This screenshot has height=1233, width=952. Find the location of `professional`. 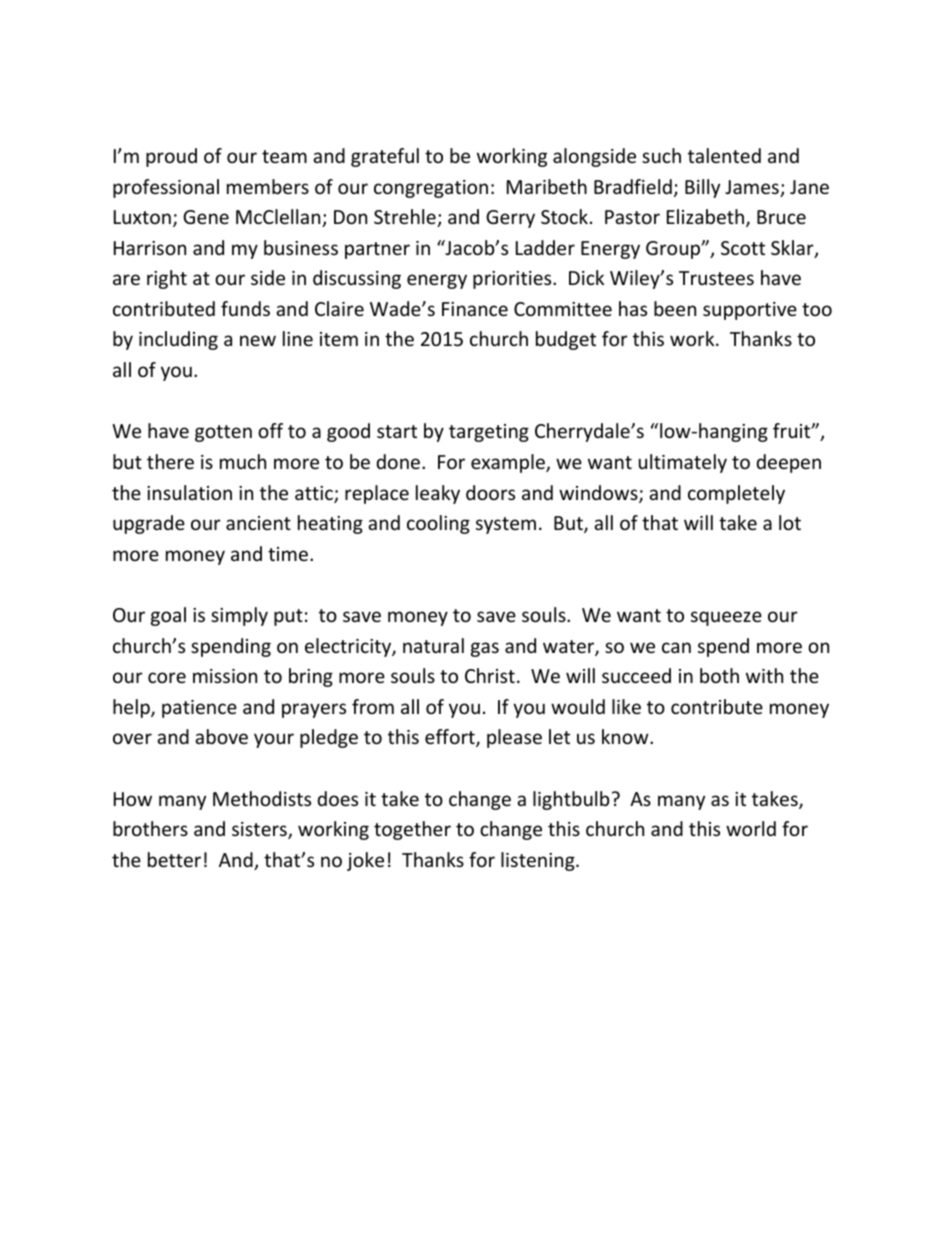

professional is located at coordinates (166, 188).
